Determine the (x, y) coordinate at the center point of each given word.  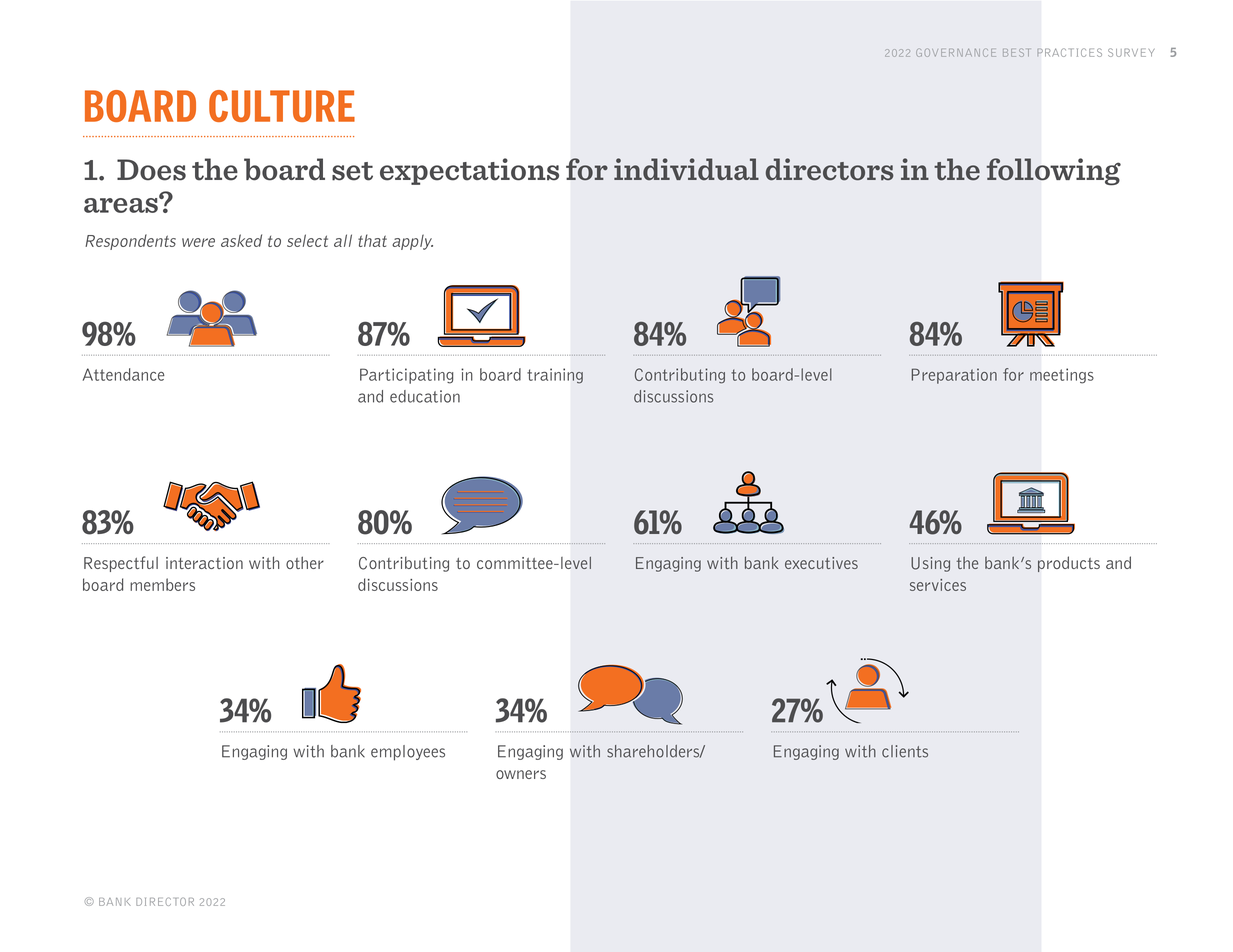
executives (821, 563)
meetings (1062, 376)
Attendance (124, 374)
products (1069, 564)
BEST (1016, 53)
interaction (204, 563)
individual (686, 169)
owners (521, 774)
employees (408, 753)
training (555, 376)
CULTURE (282, 106)
